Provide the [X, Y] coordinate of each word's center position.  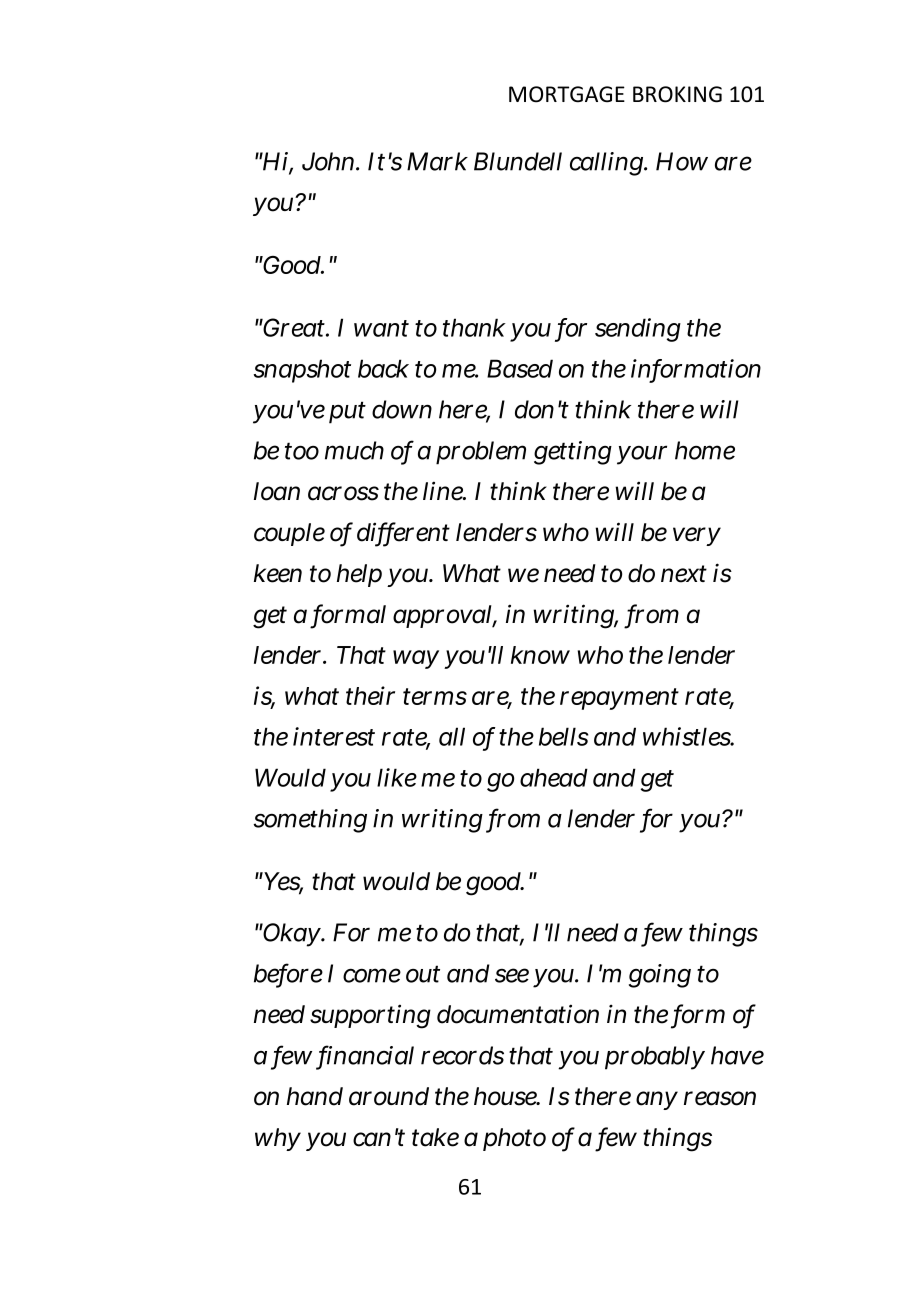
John [329, 161]
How [682, 161]
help [359, 575]
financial [366, 1056]
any [657, 1100]
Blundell [518, 161]
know [540, 655]
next [684, 574]
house [506, 1096]
